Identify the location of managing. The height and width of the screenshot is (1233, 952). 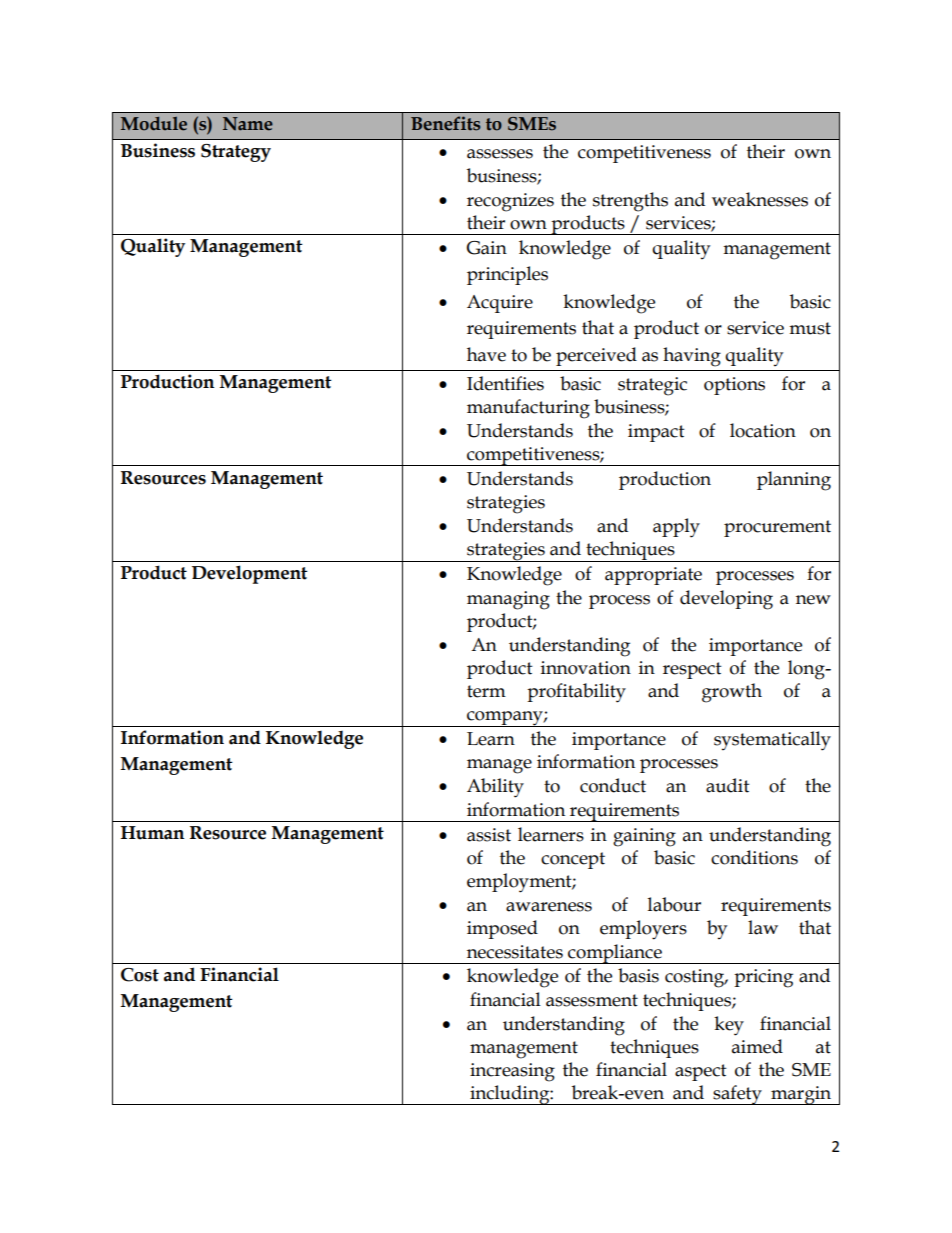
(508, 600).
